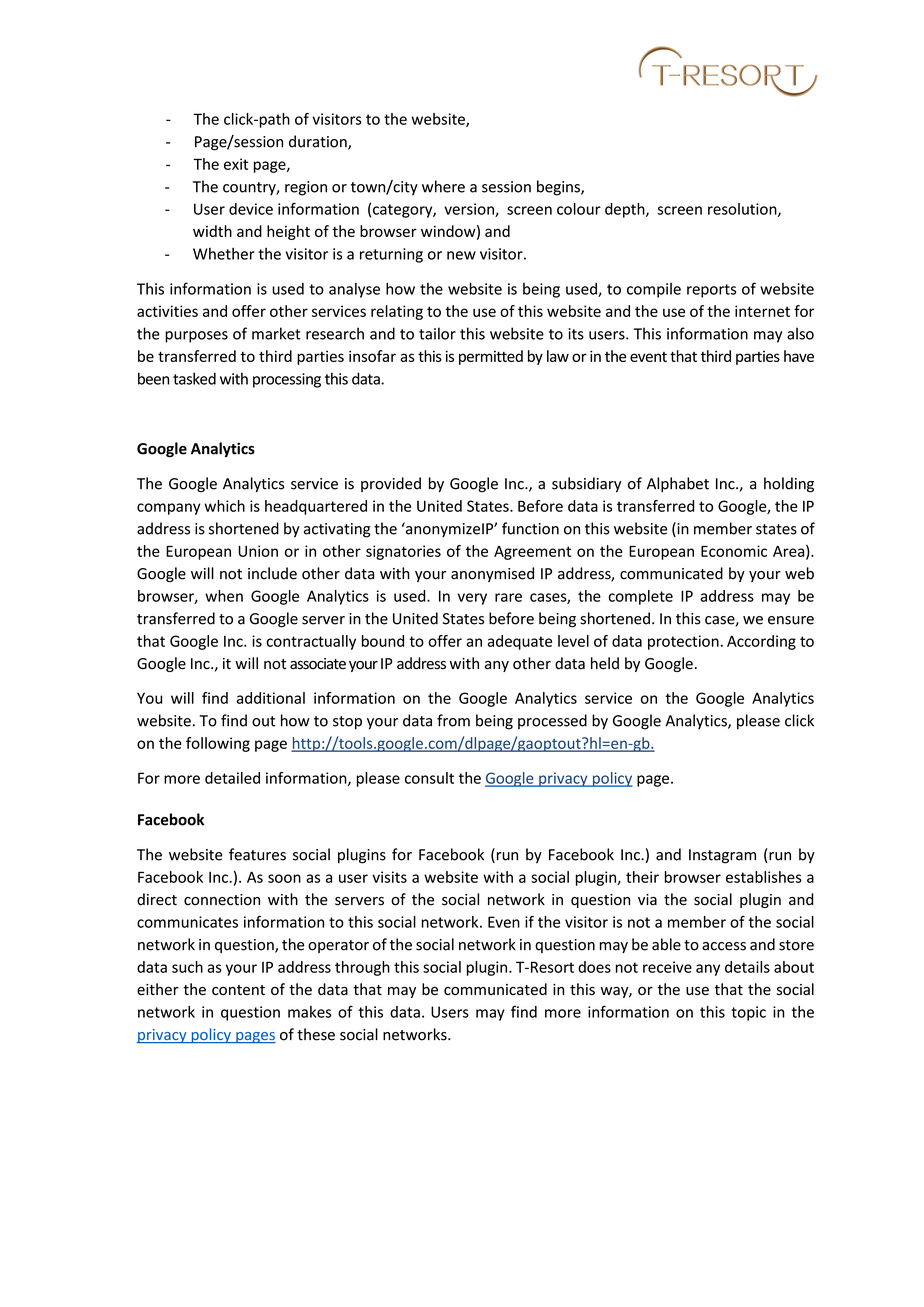 Image resolution: width=924 pixels, height=1307 pixels. Describe the element at coordinates (443, 186) in the screenshot. I see `where` at that location.
